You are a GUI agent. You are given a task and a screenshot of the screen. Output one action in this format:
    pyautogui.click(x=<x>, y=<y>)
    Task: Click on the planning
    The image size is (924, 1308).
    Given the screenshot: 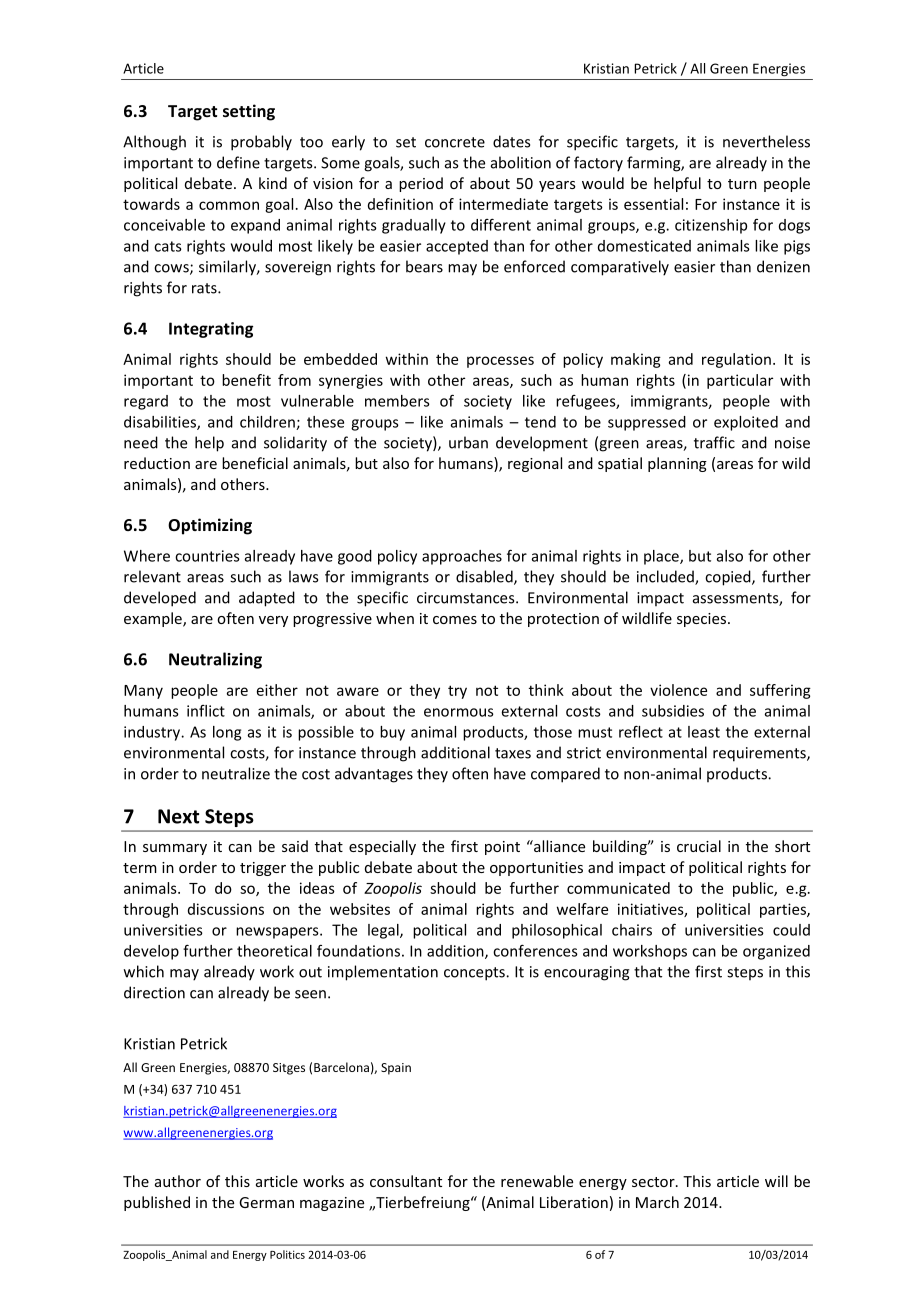 What is the action you would take?
    pyautogui.click(x=677, y=464)
